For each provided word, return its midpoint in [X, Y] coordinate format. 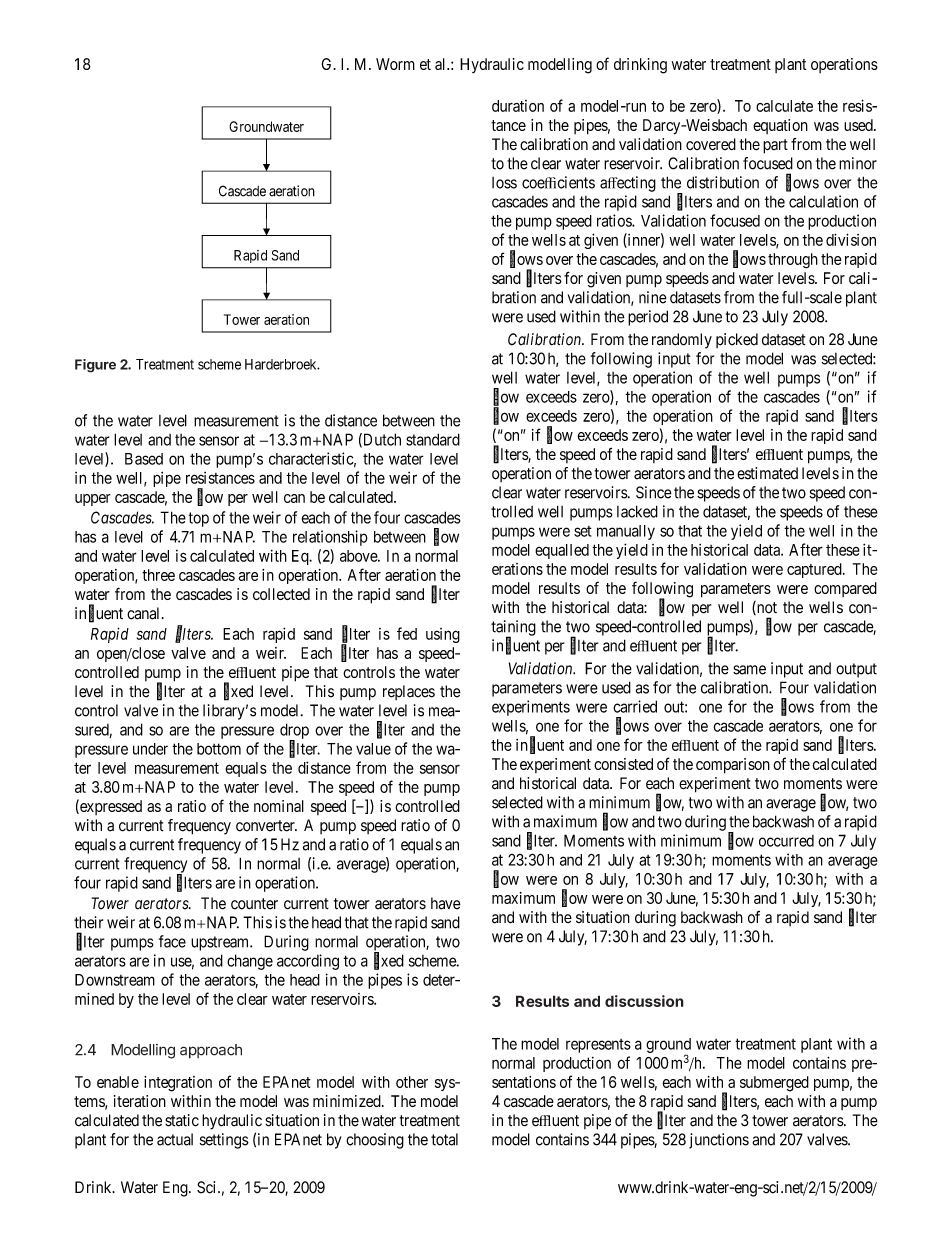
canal [145, 613]
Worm [395, 64]
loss [504, 183]
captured [815, 570]
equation [780, 126]
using [443, 635]
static [182, 1120]
